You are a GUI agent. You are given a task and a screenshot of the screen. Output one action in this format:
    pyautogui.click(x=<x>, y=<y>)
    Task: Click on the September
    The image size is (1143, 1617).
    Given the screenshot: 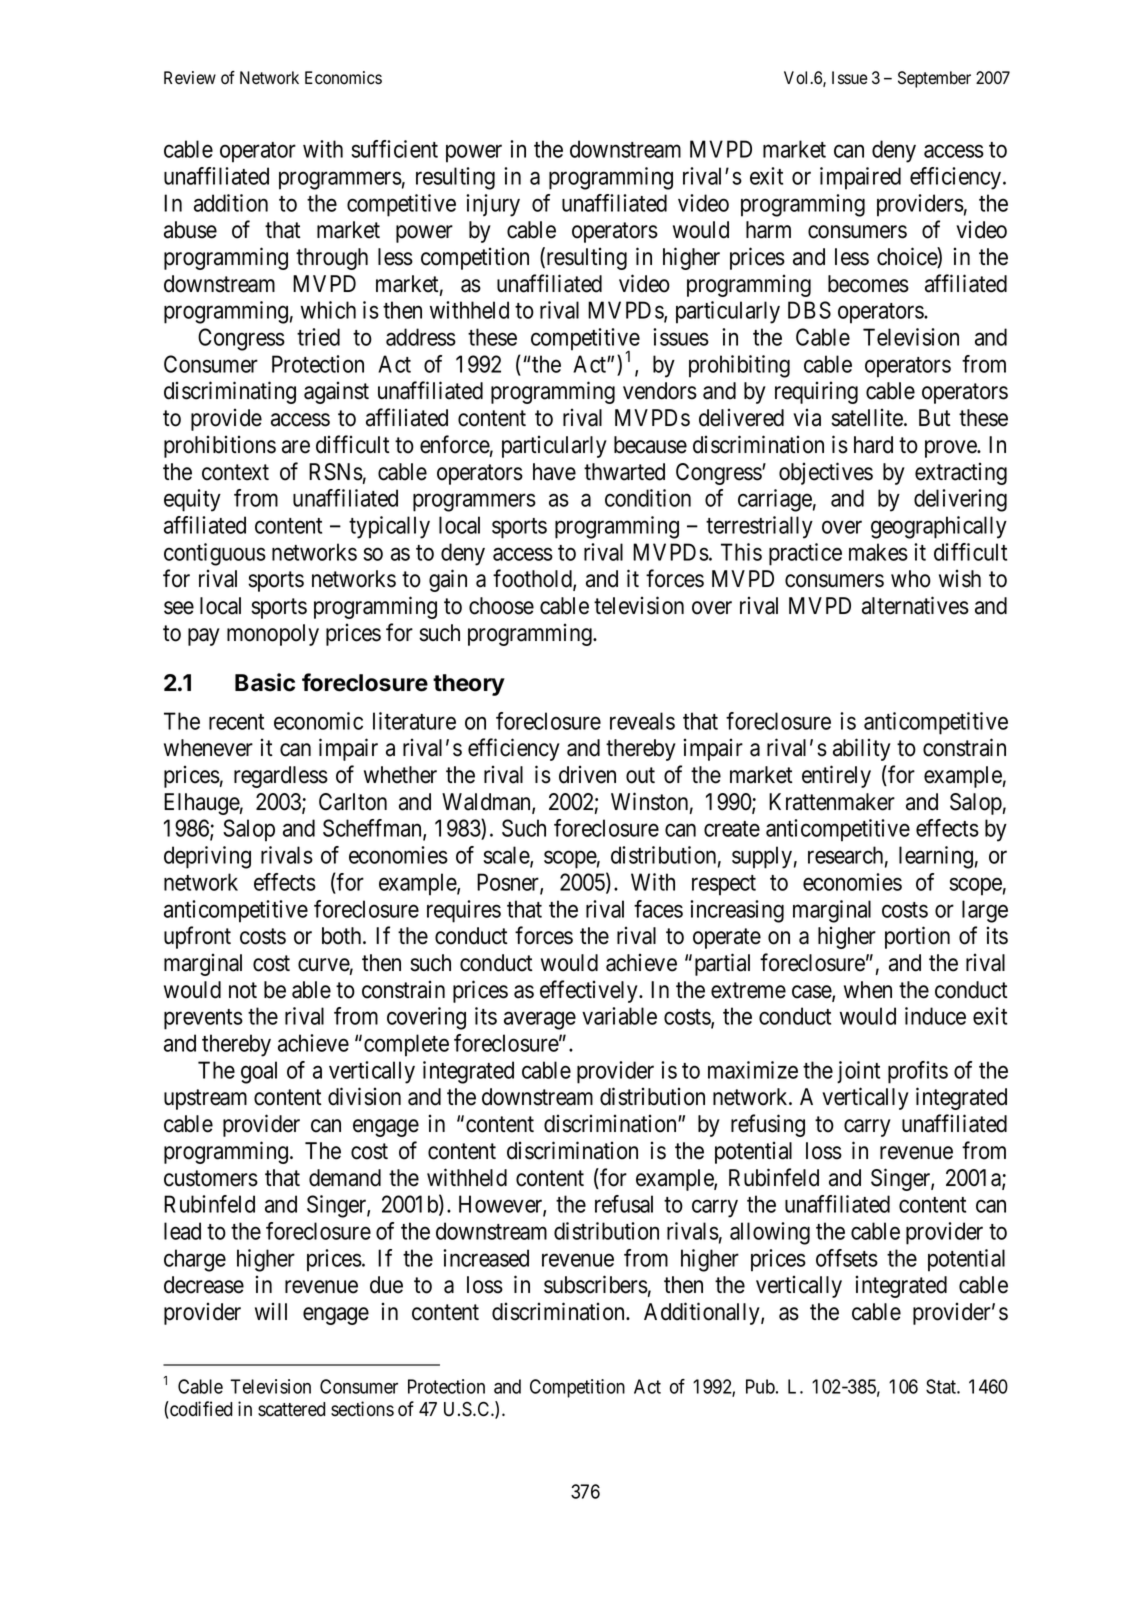 What is the action you would take?
    pyautogui.click(x=934, y=79)
